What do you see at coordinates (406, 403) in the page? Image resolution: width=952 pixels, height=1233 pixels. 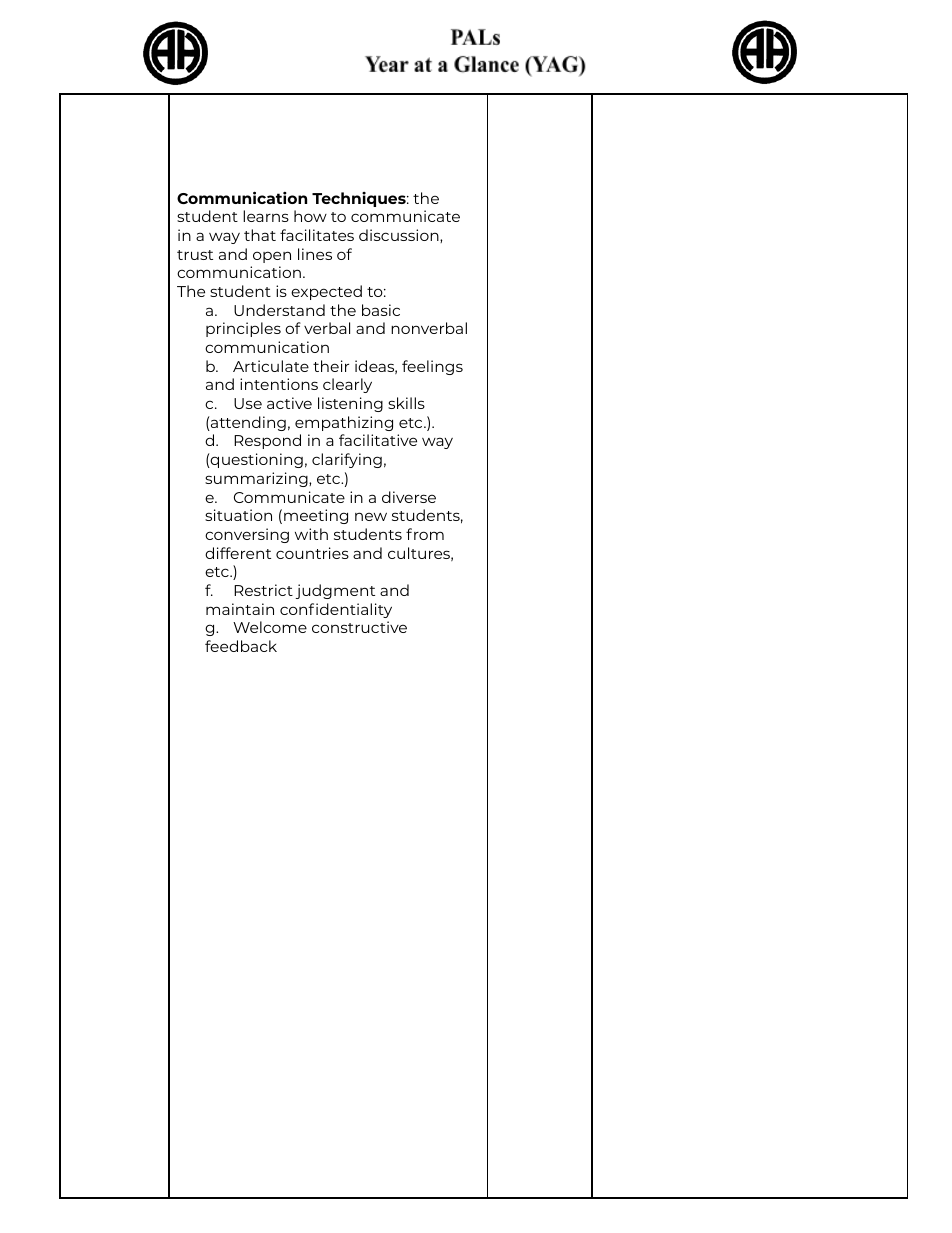 I see `skills` at bounding box center [406, 403].
